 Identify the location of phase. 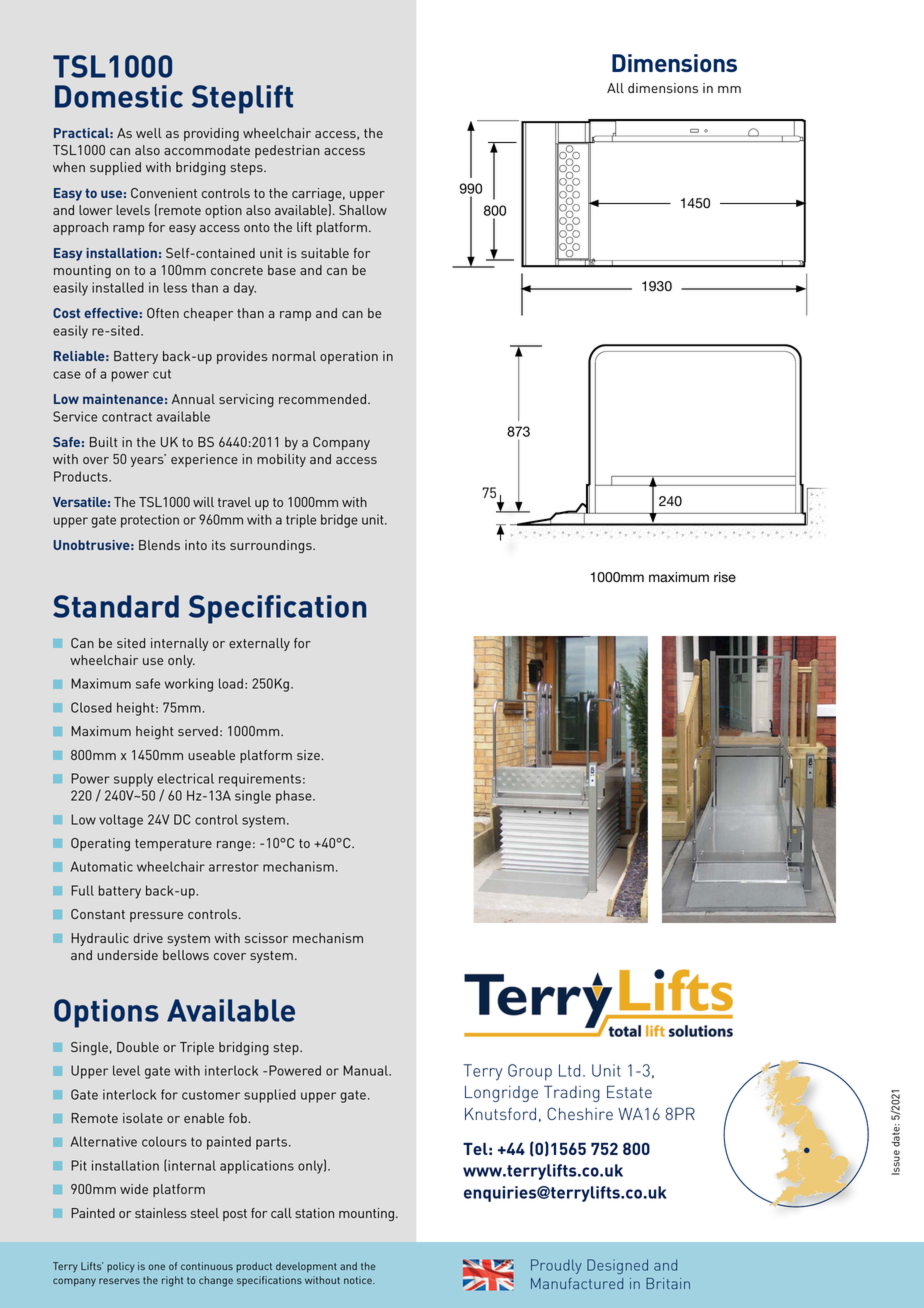
(295, 797).
